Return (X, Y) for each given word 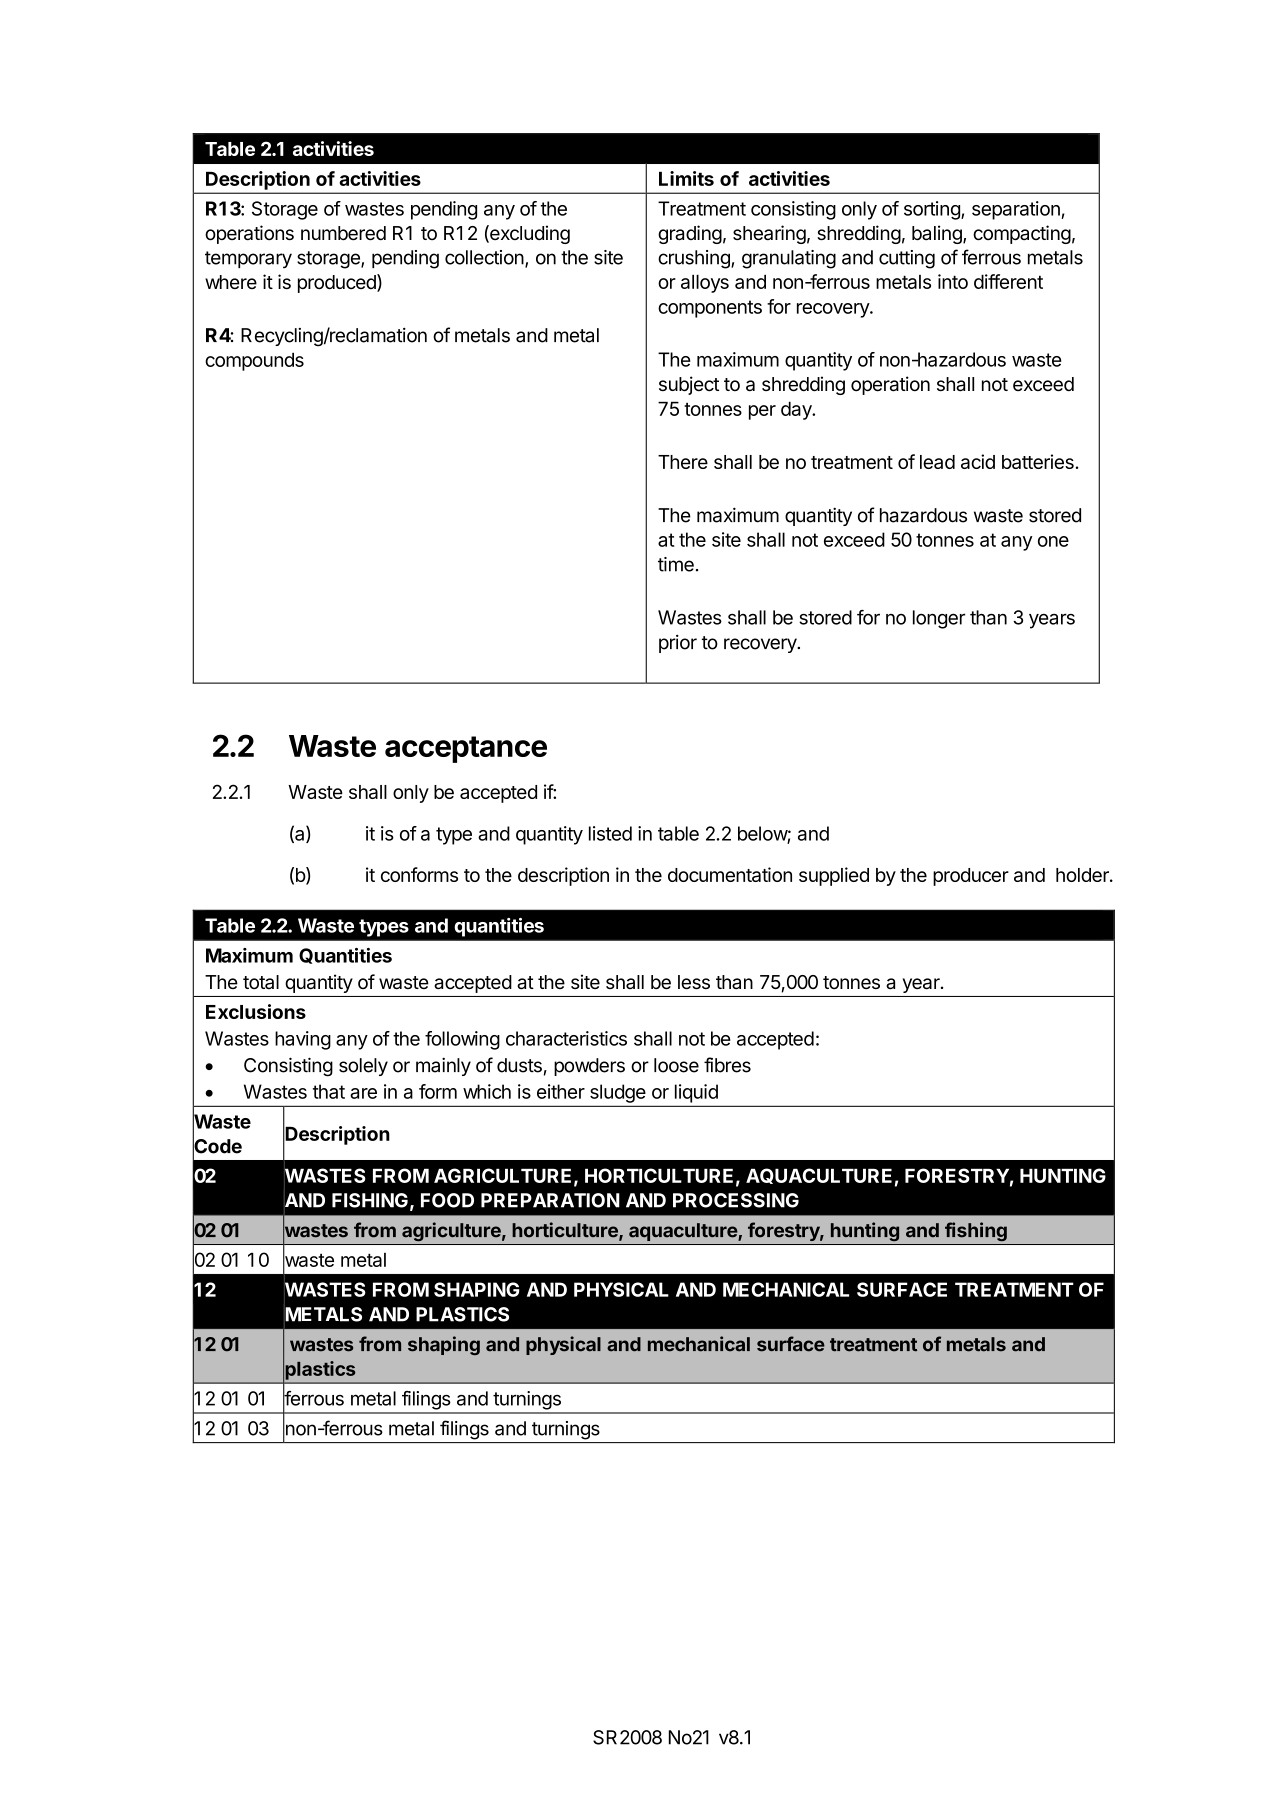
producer (971, 877)
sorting (933, 210)
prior (678, 644)
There (683, 462)
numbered (343, 233)
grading (690, 234)
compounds (254, 361)
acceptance (466, 749)
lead (937, 462)
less (694, 982)
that (329, 1091)
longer (939, 619)
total (261, 982)
